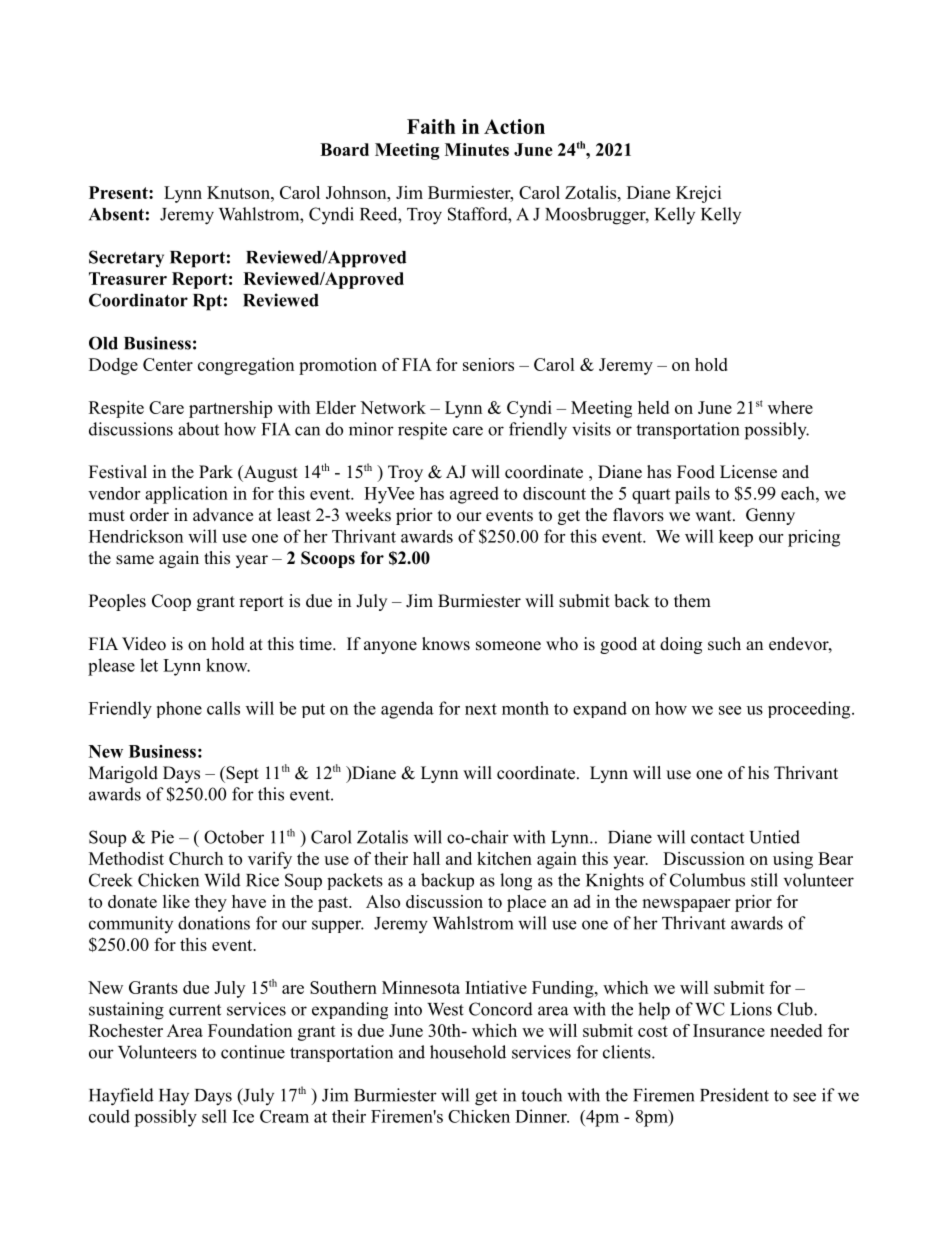  I want to click on Action, so click(514, 126).
